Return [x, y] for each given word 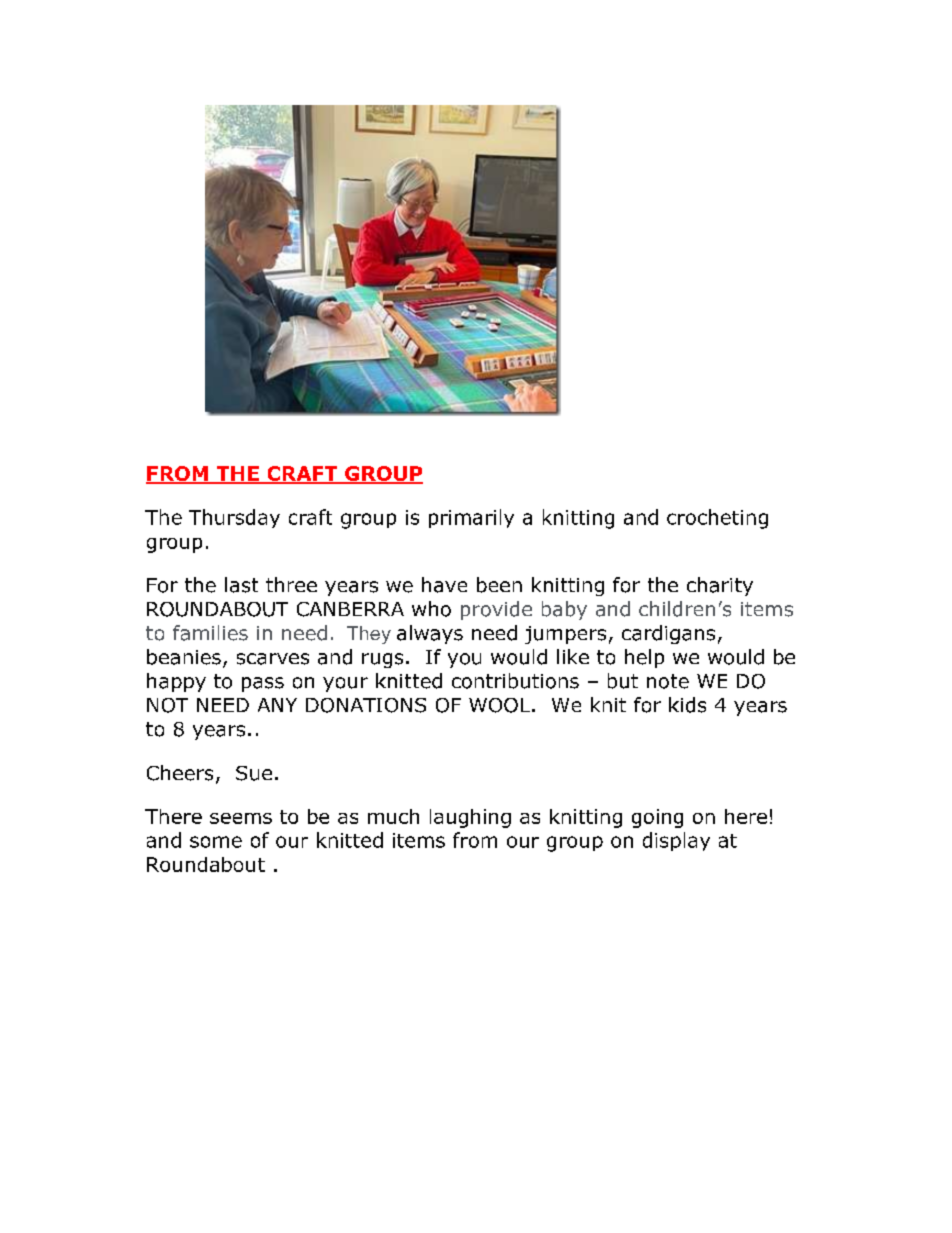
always [430, 634]
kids [687, 705]
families [210, 633]
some [216, 842]
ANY [277, 705]
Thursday [234, 518]
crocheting [717, 519]
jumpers [565, 635]
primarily [471, 518]
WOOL [499, 705]
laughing [470, 818]
